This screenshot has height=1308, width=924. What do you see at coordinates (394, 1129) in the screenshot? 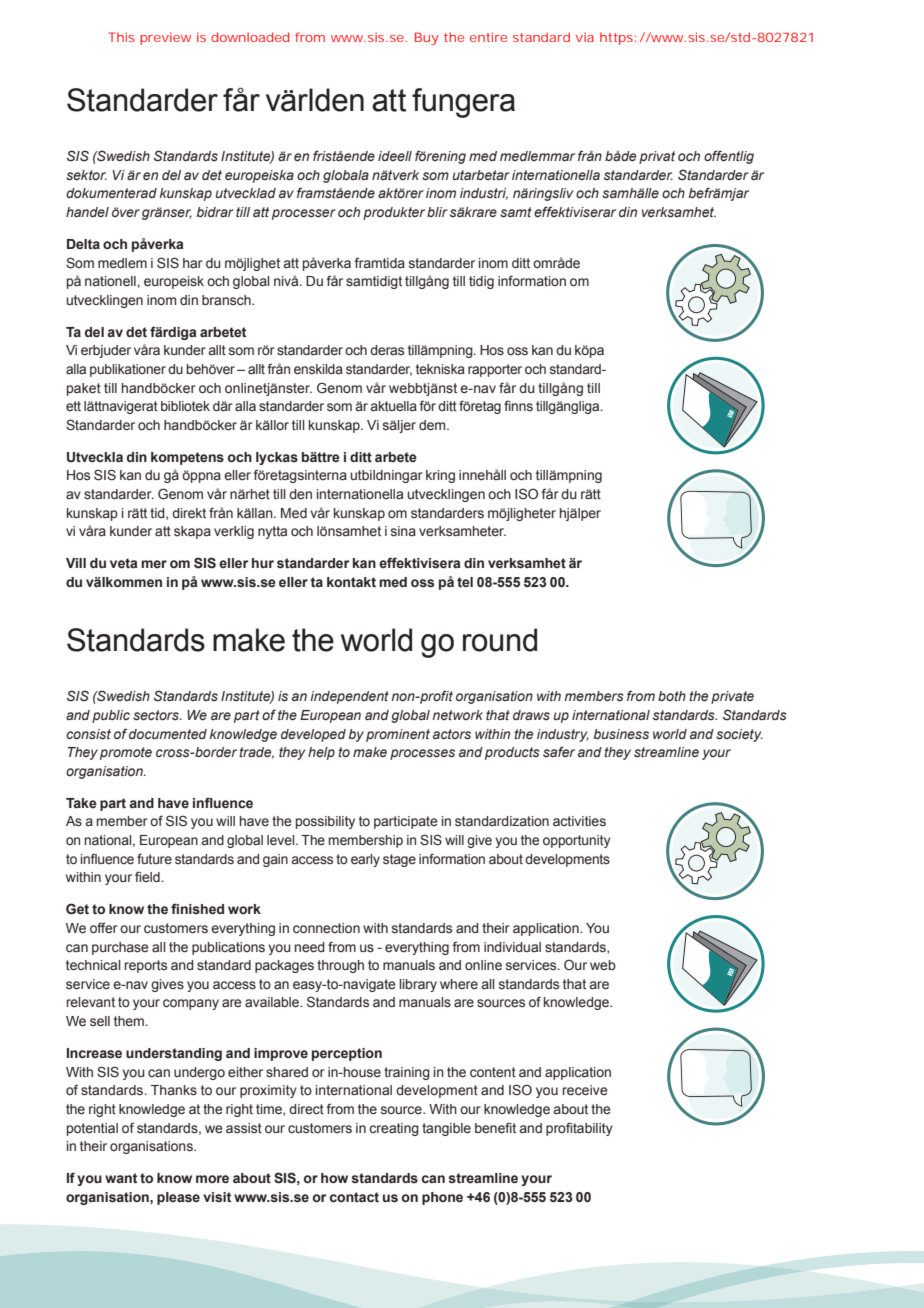
I see `creating` at bounding box center [394, 1129].
